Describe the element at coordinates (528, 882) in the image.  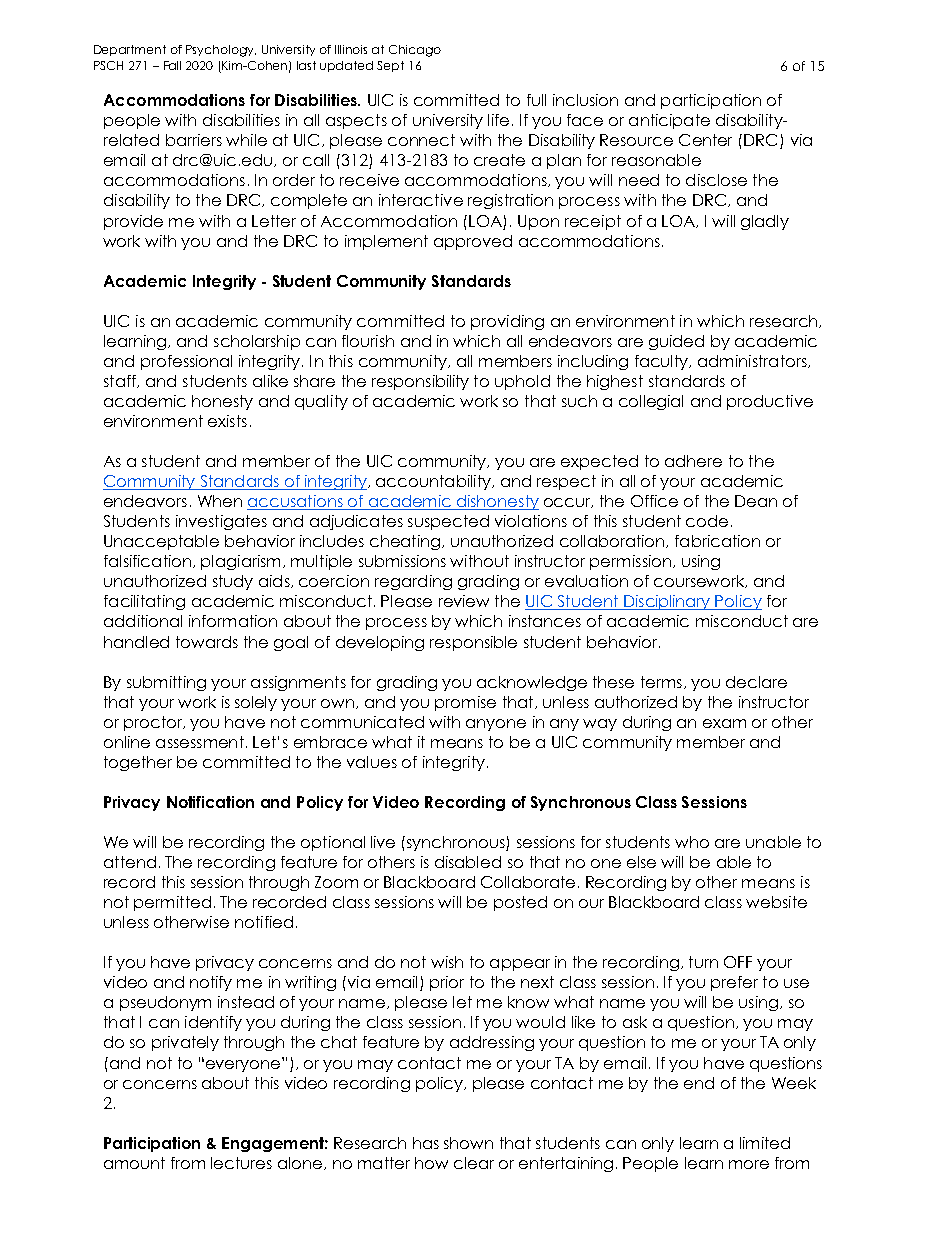
I see `Collaborate` at that location.
